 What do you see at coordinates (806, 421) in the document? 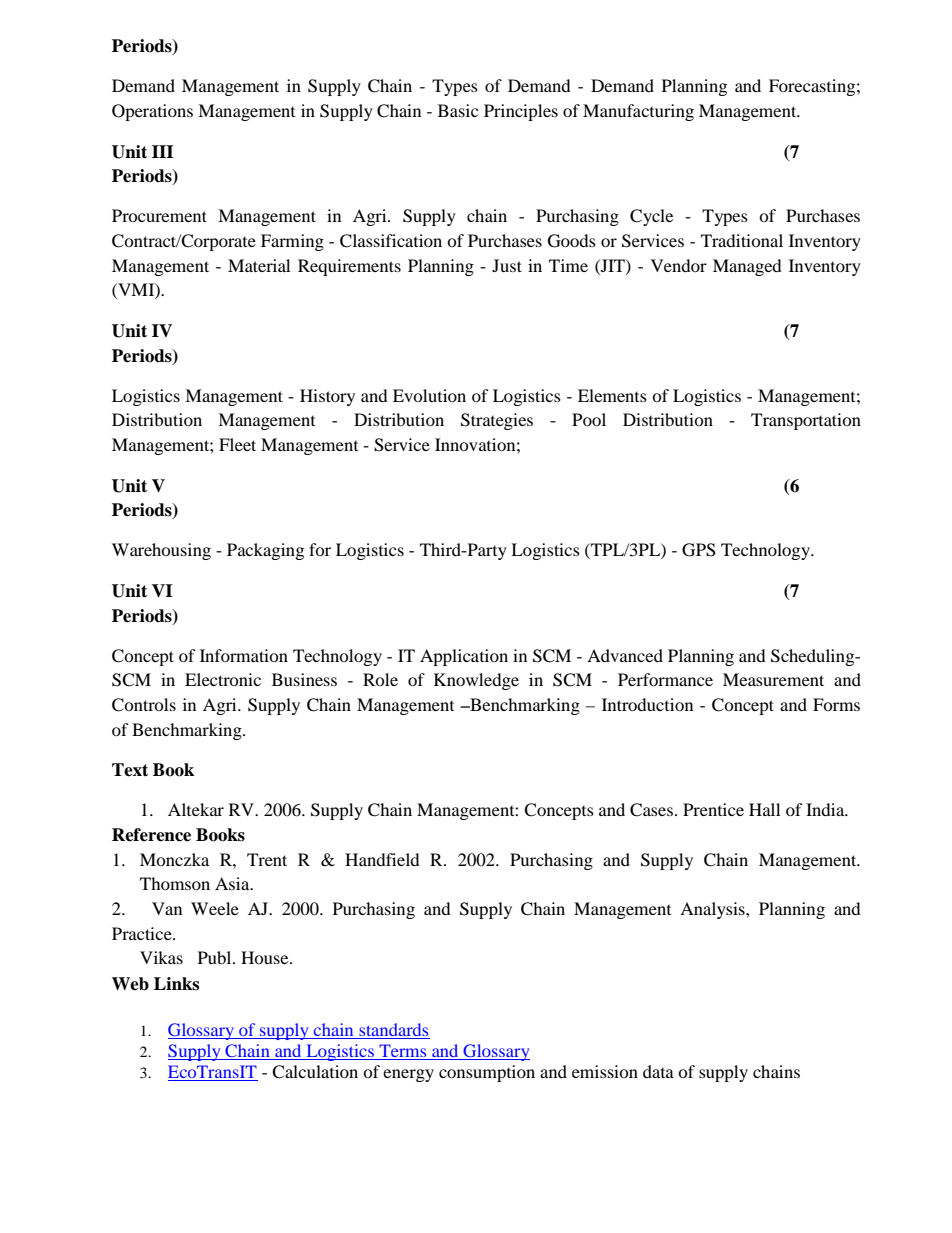
I see `Transportation` at bounding box center [806, 421].
